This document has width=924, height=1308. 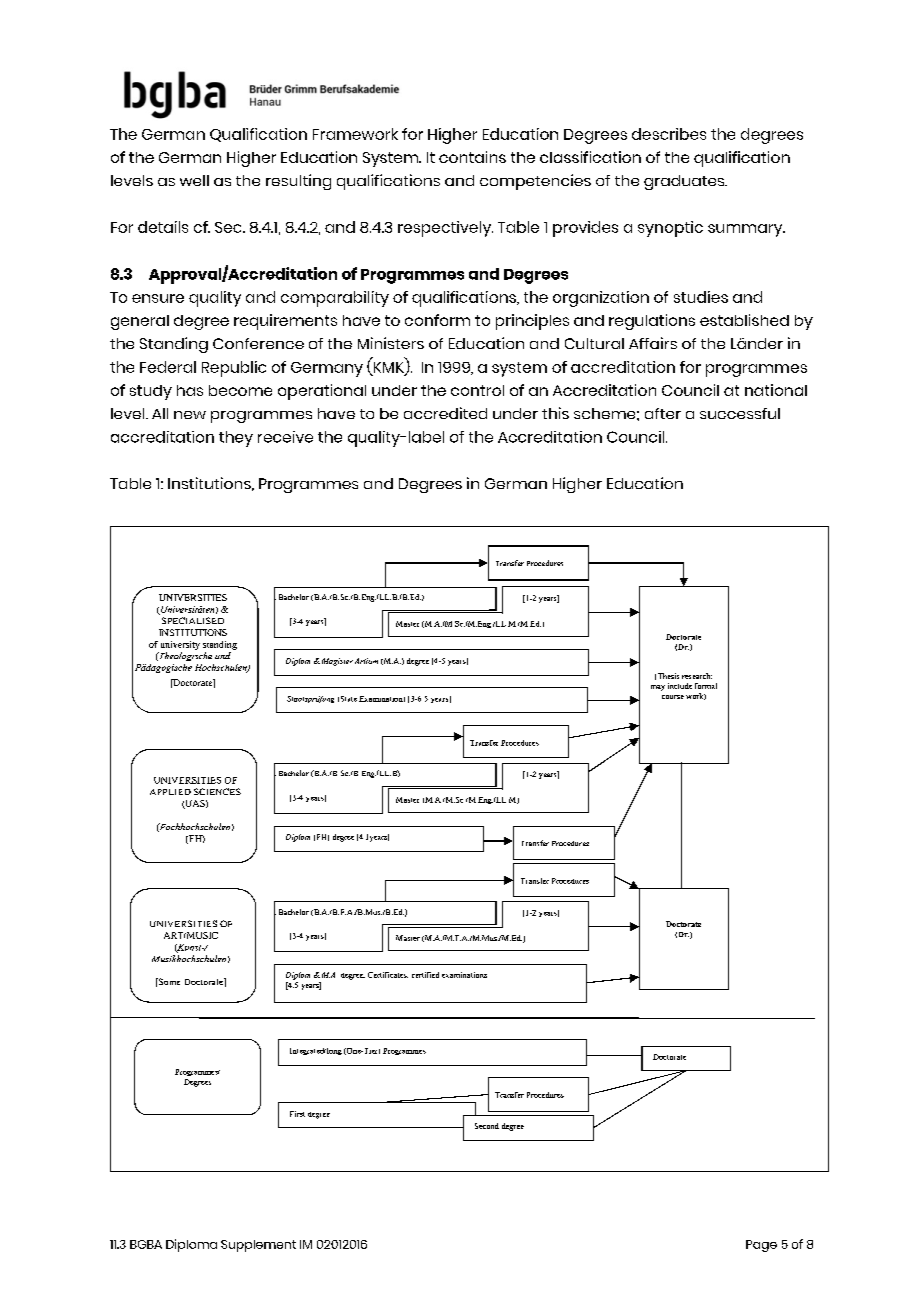 What do you see at coordinates (194, 180) in the document?
I see `well` at bounding box center [194, 180].
